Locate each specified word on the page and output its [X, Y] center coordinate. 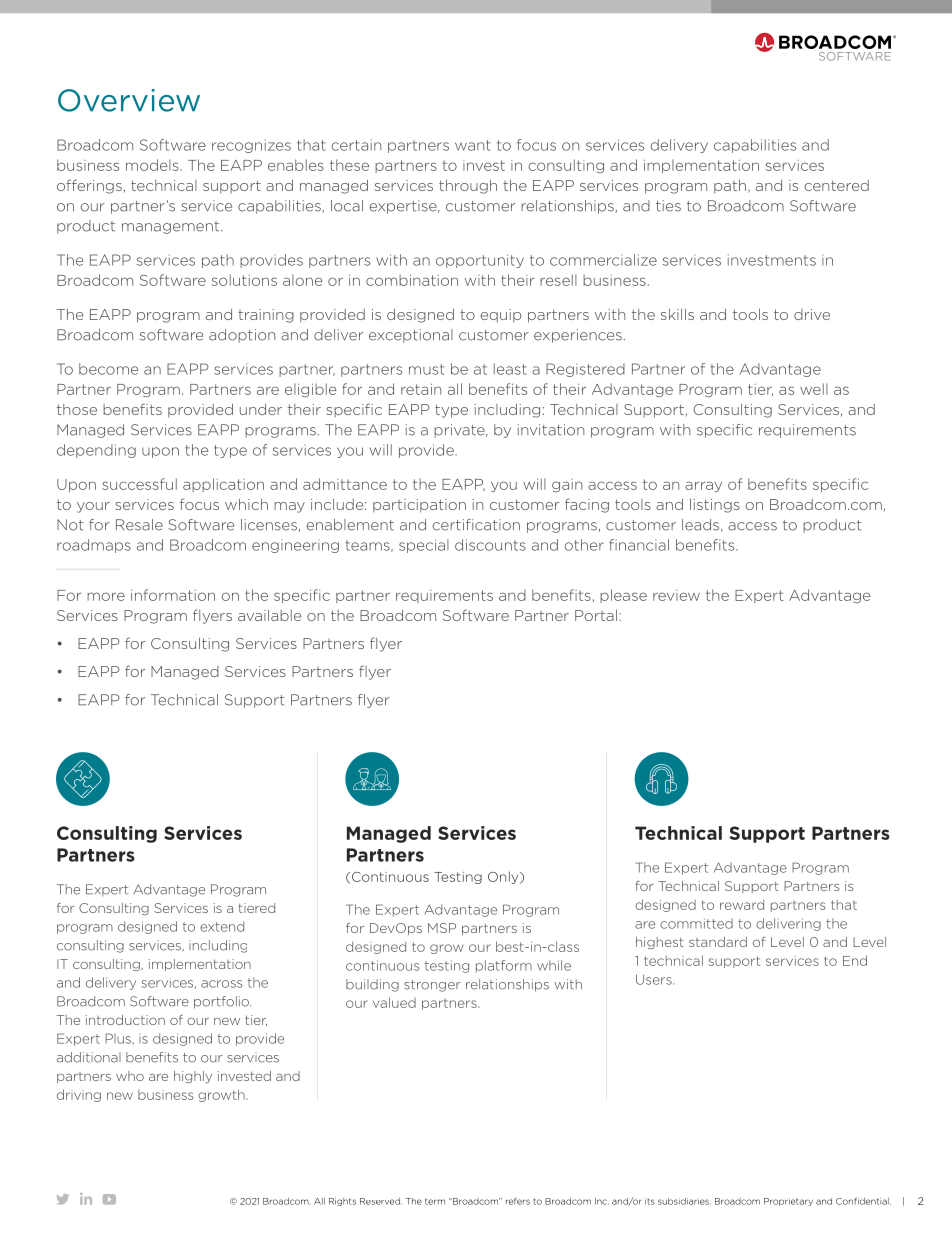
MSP [442, 928]
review [676, 595]
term [435, 1201]
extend [222, 926]
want [473, 145]
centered [837, 185]
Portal [596, 615]
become [108, 369]
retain [421, 389]
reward [742, 905]
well [814, 389]
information [173, 595]
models [153, 165]
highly [193, 1077]
